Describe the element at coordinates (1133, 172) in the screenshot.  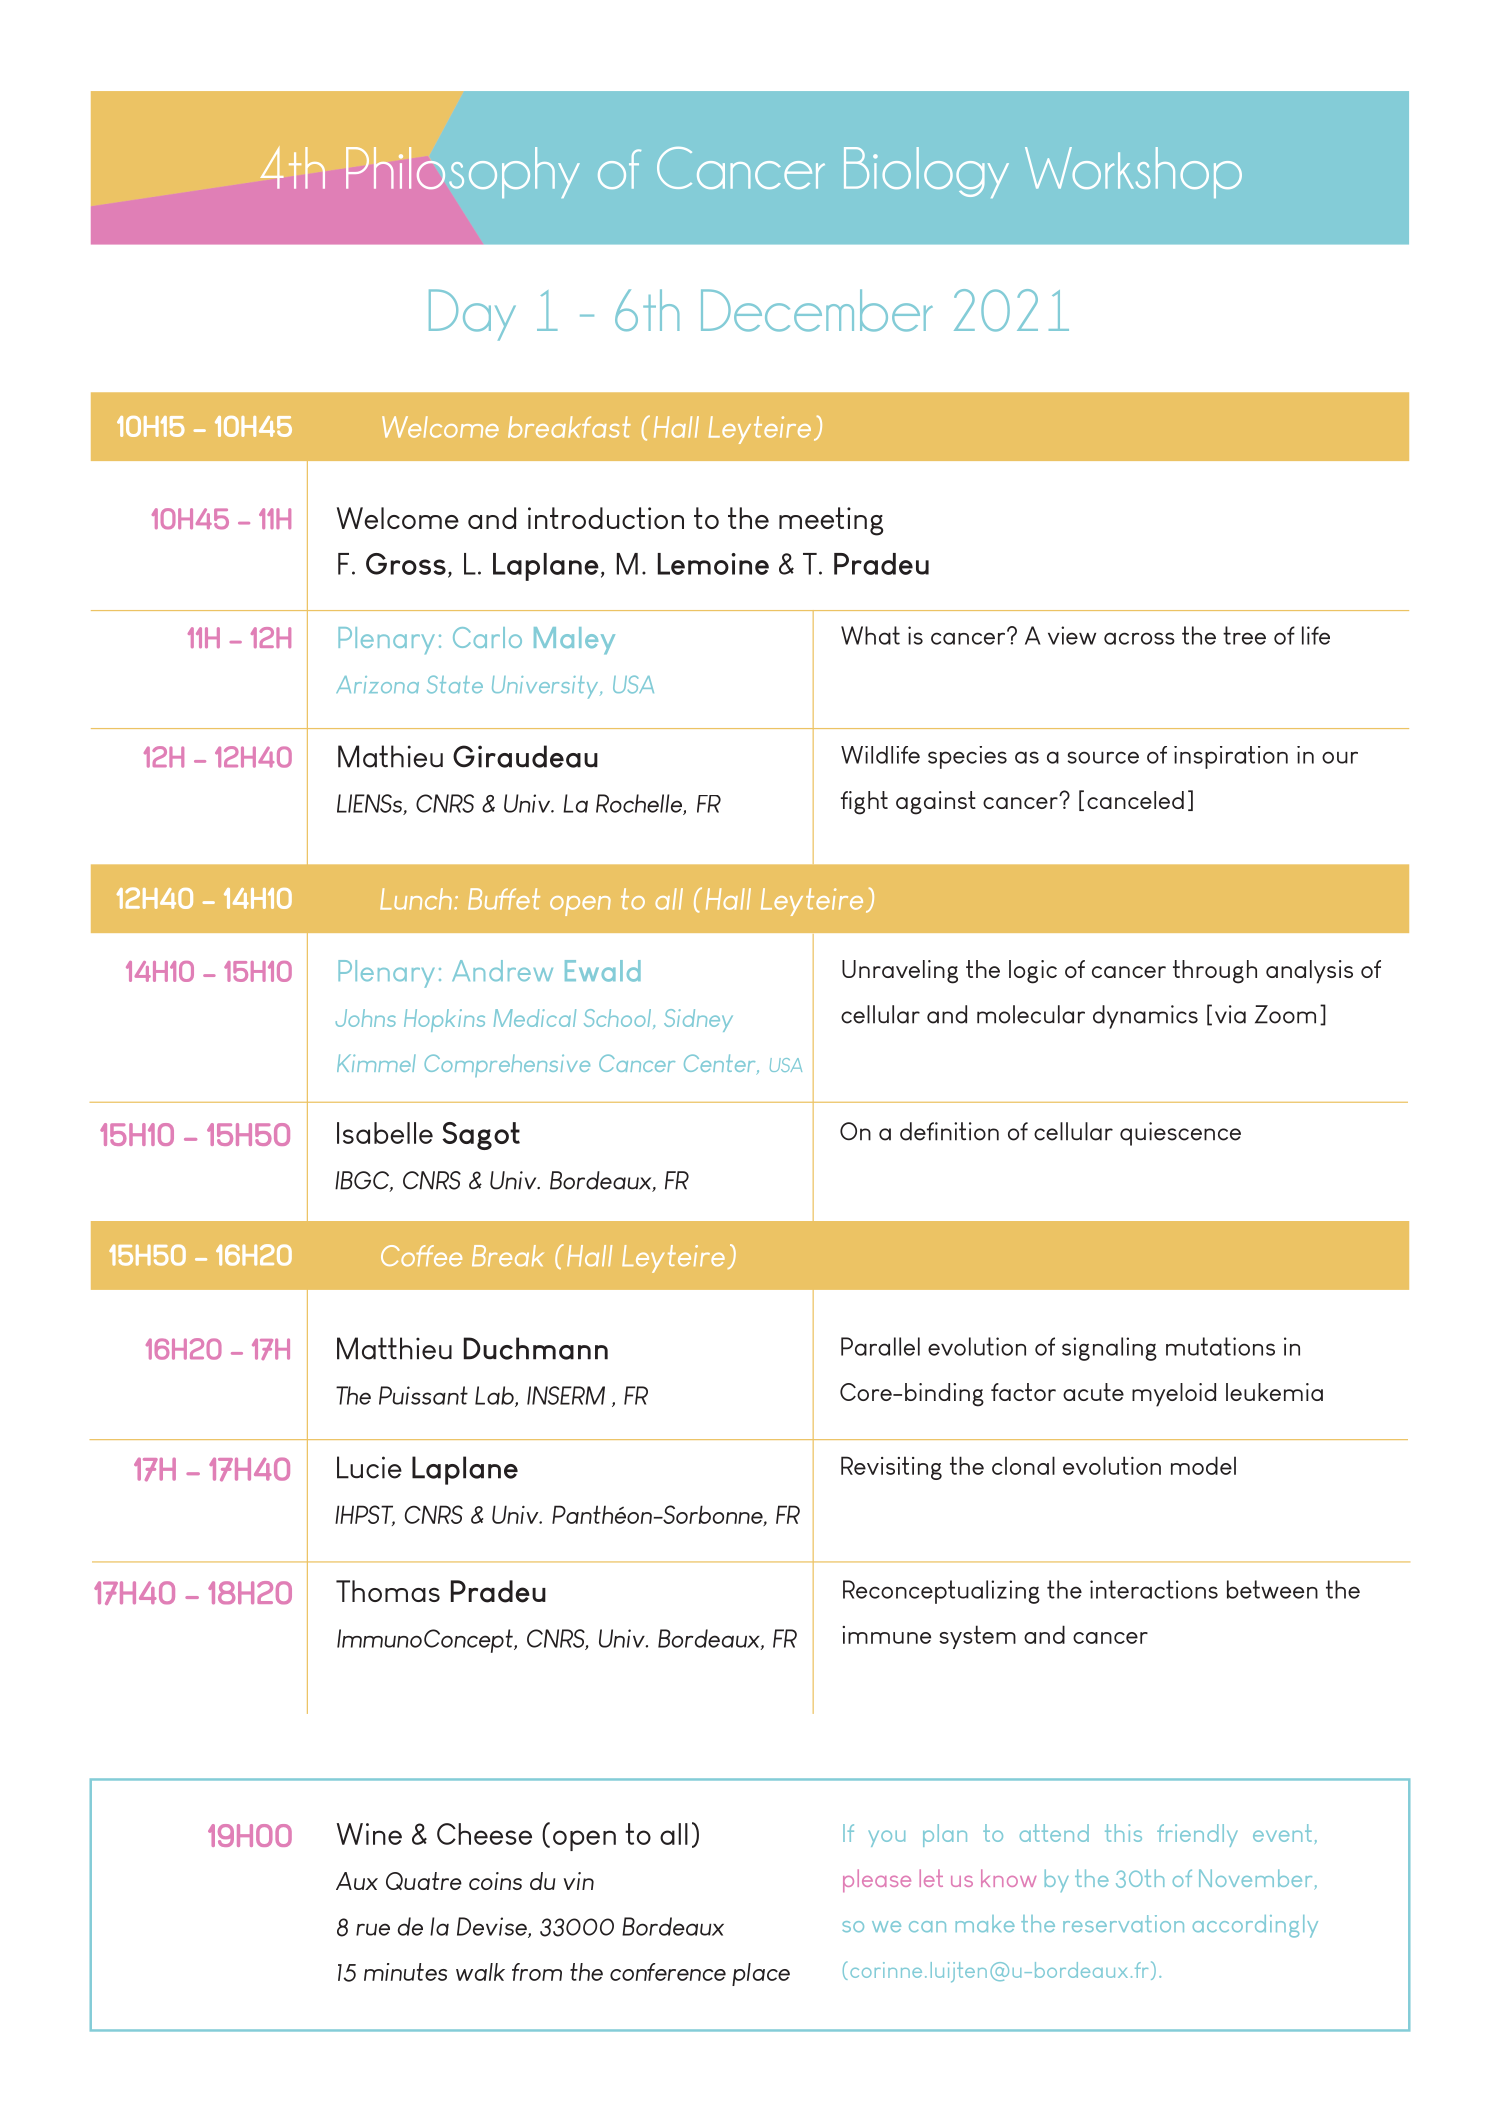
I see `Workshop` at that location.
